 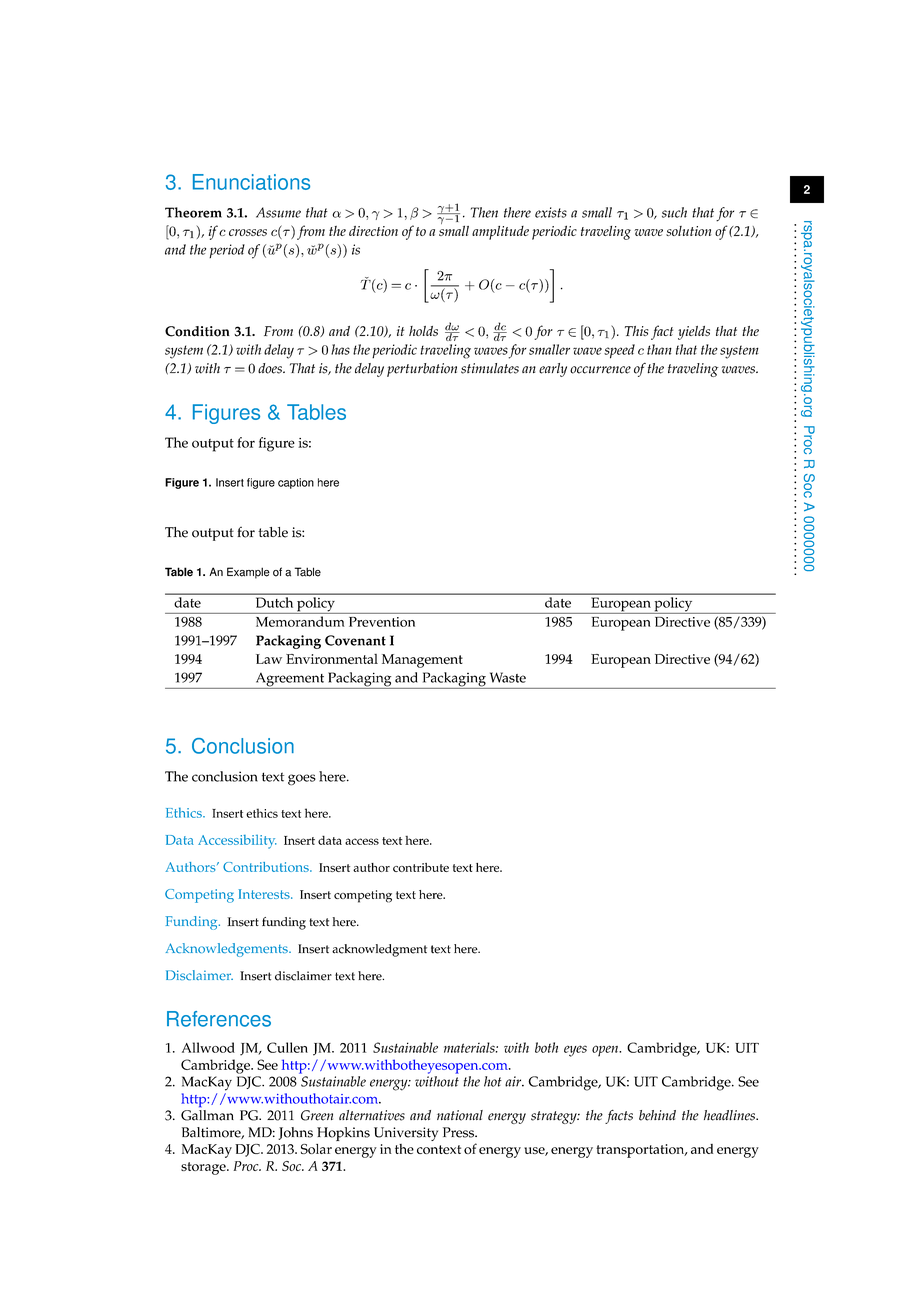 I want to click on Waste, so click(x=508, y=677).
